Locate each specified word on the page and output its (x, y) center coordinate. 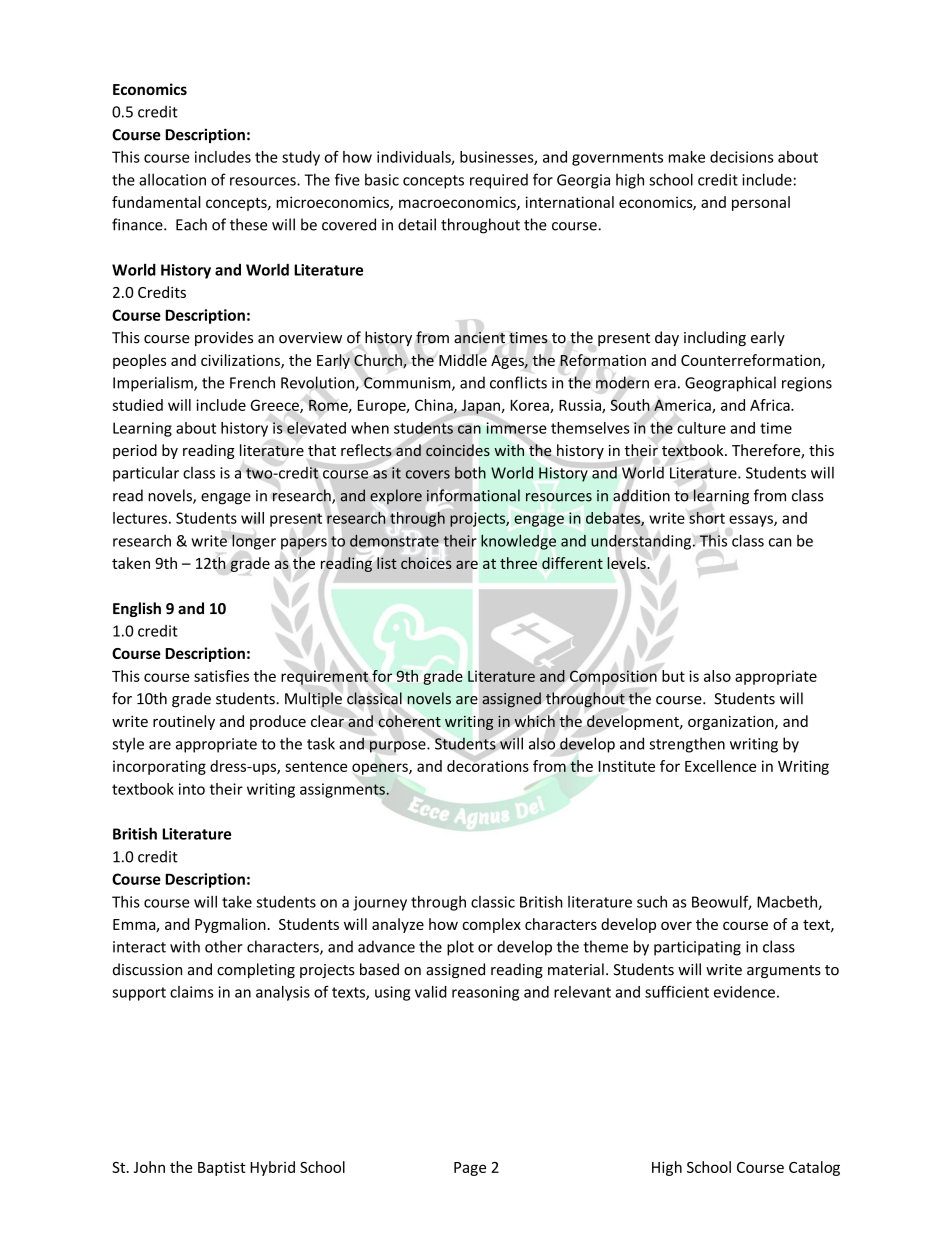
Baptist (221, 1168)
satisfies (221, 676)
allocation (172, 179)
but (673, 676)
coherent (410, 721)
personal (761, 203)
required (499, 181)
